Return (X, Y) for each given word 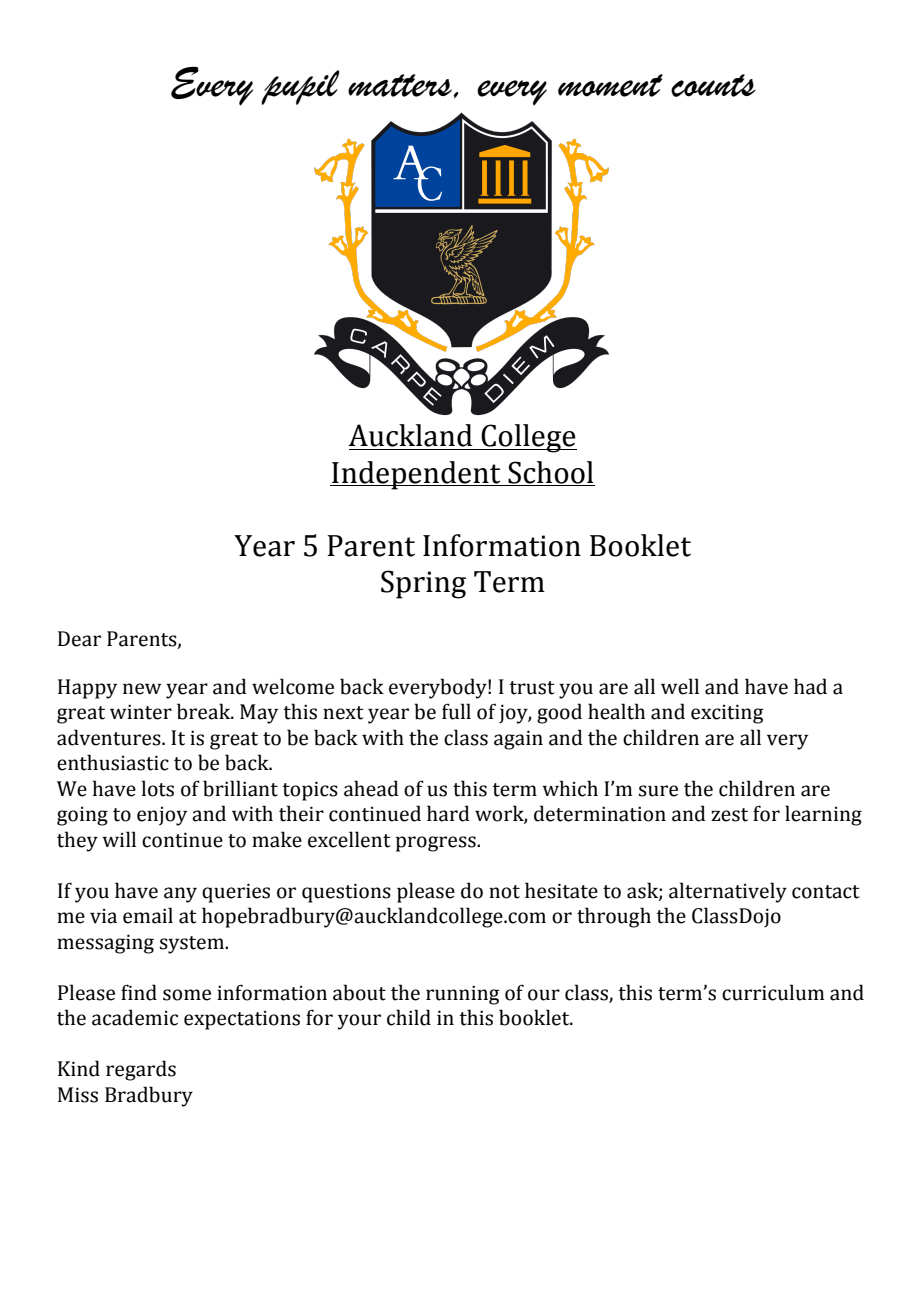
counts (713, 85)
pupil (300, 87)
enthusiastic (113, 762)
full (456, 711)
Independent (416, 475)
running (463, 995)
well (680, 686)
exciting (727, 714)
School (550, 473)
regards (141, 1070)
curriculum (773, 992)
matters (401, 85)
